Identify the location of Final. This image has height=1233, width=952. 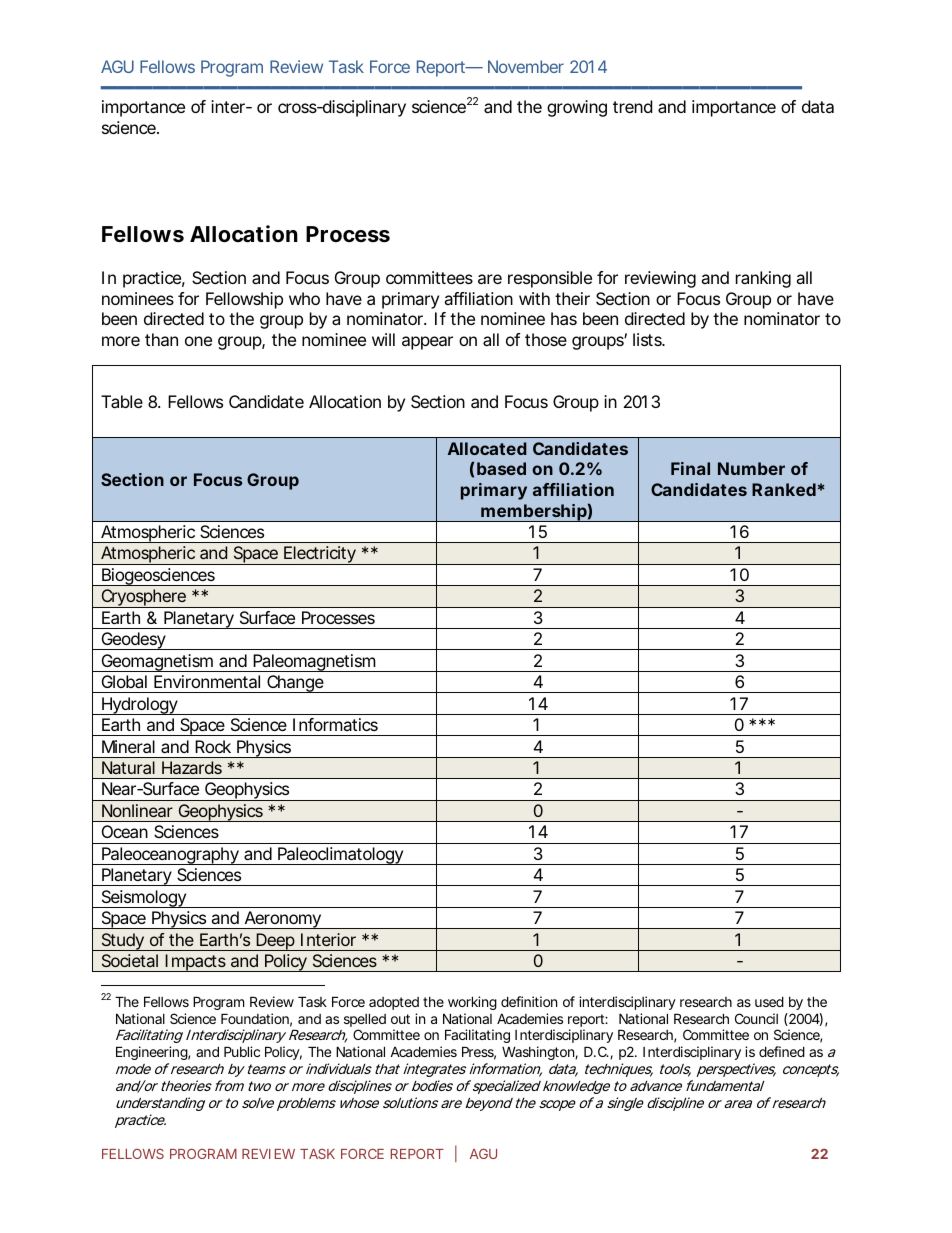
(690, 468).
